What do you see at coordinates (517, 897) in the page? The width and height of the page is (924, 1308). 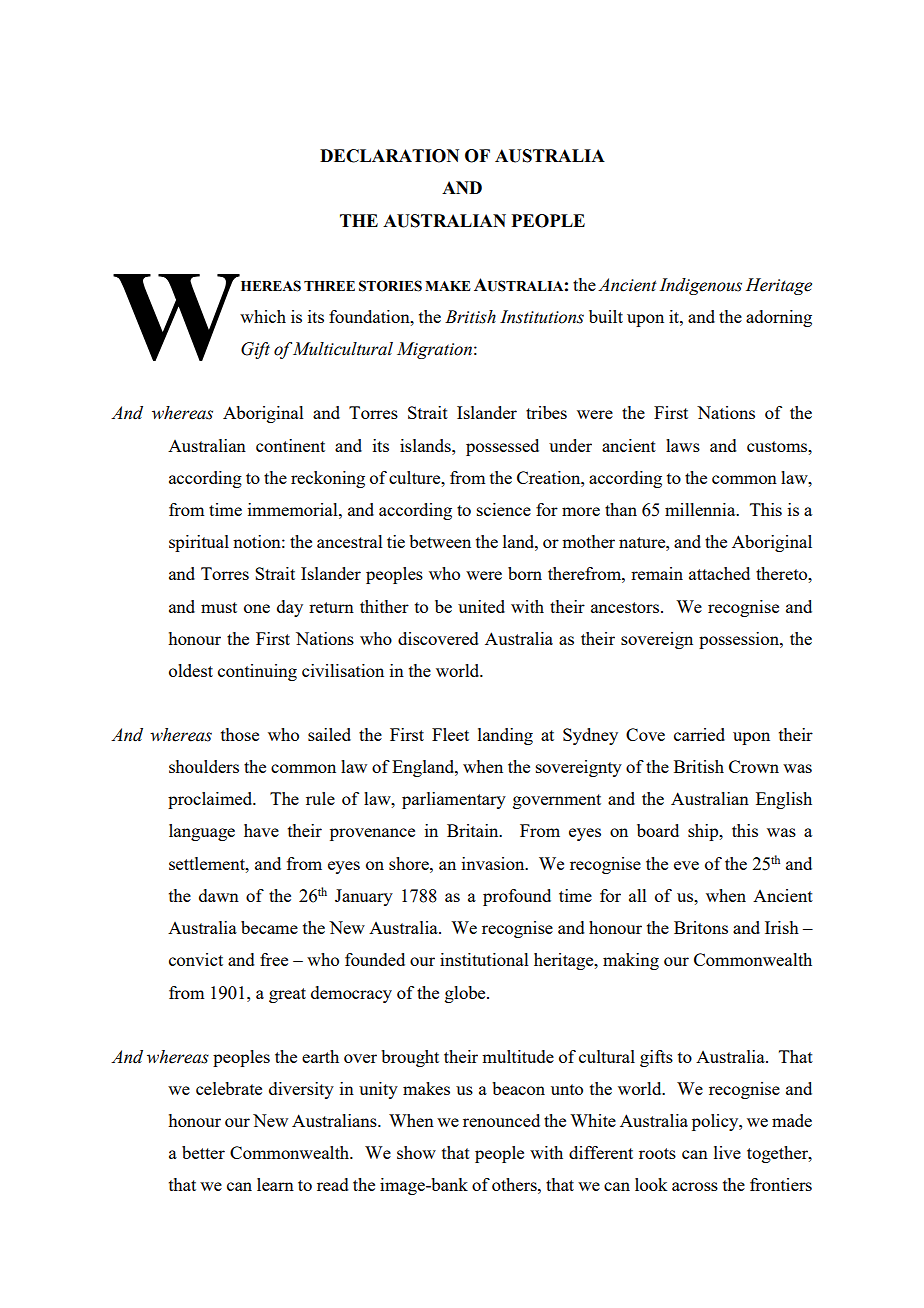 I see `profound` at bounding box center [517, 897].
